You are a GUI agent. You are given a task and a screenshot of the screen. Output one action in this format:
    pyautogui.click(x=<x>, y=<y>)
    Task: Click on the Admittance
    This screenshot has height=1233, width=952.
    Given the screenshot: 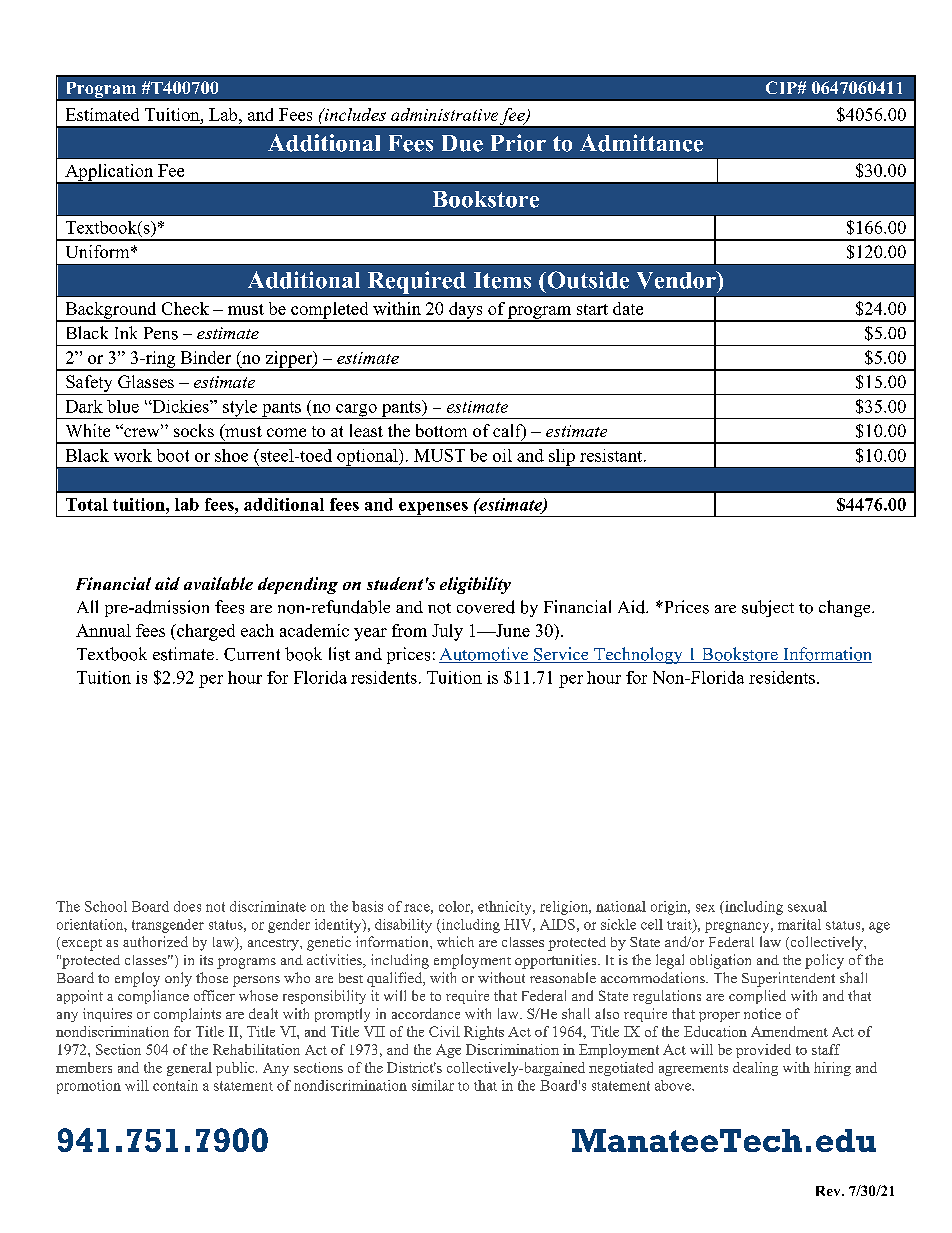 What is the action you would take?
    pyautogui.click(x=641, y=143)
